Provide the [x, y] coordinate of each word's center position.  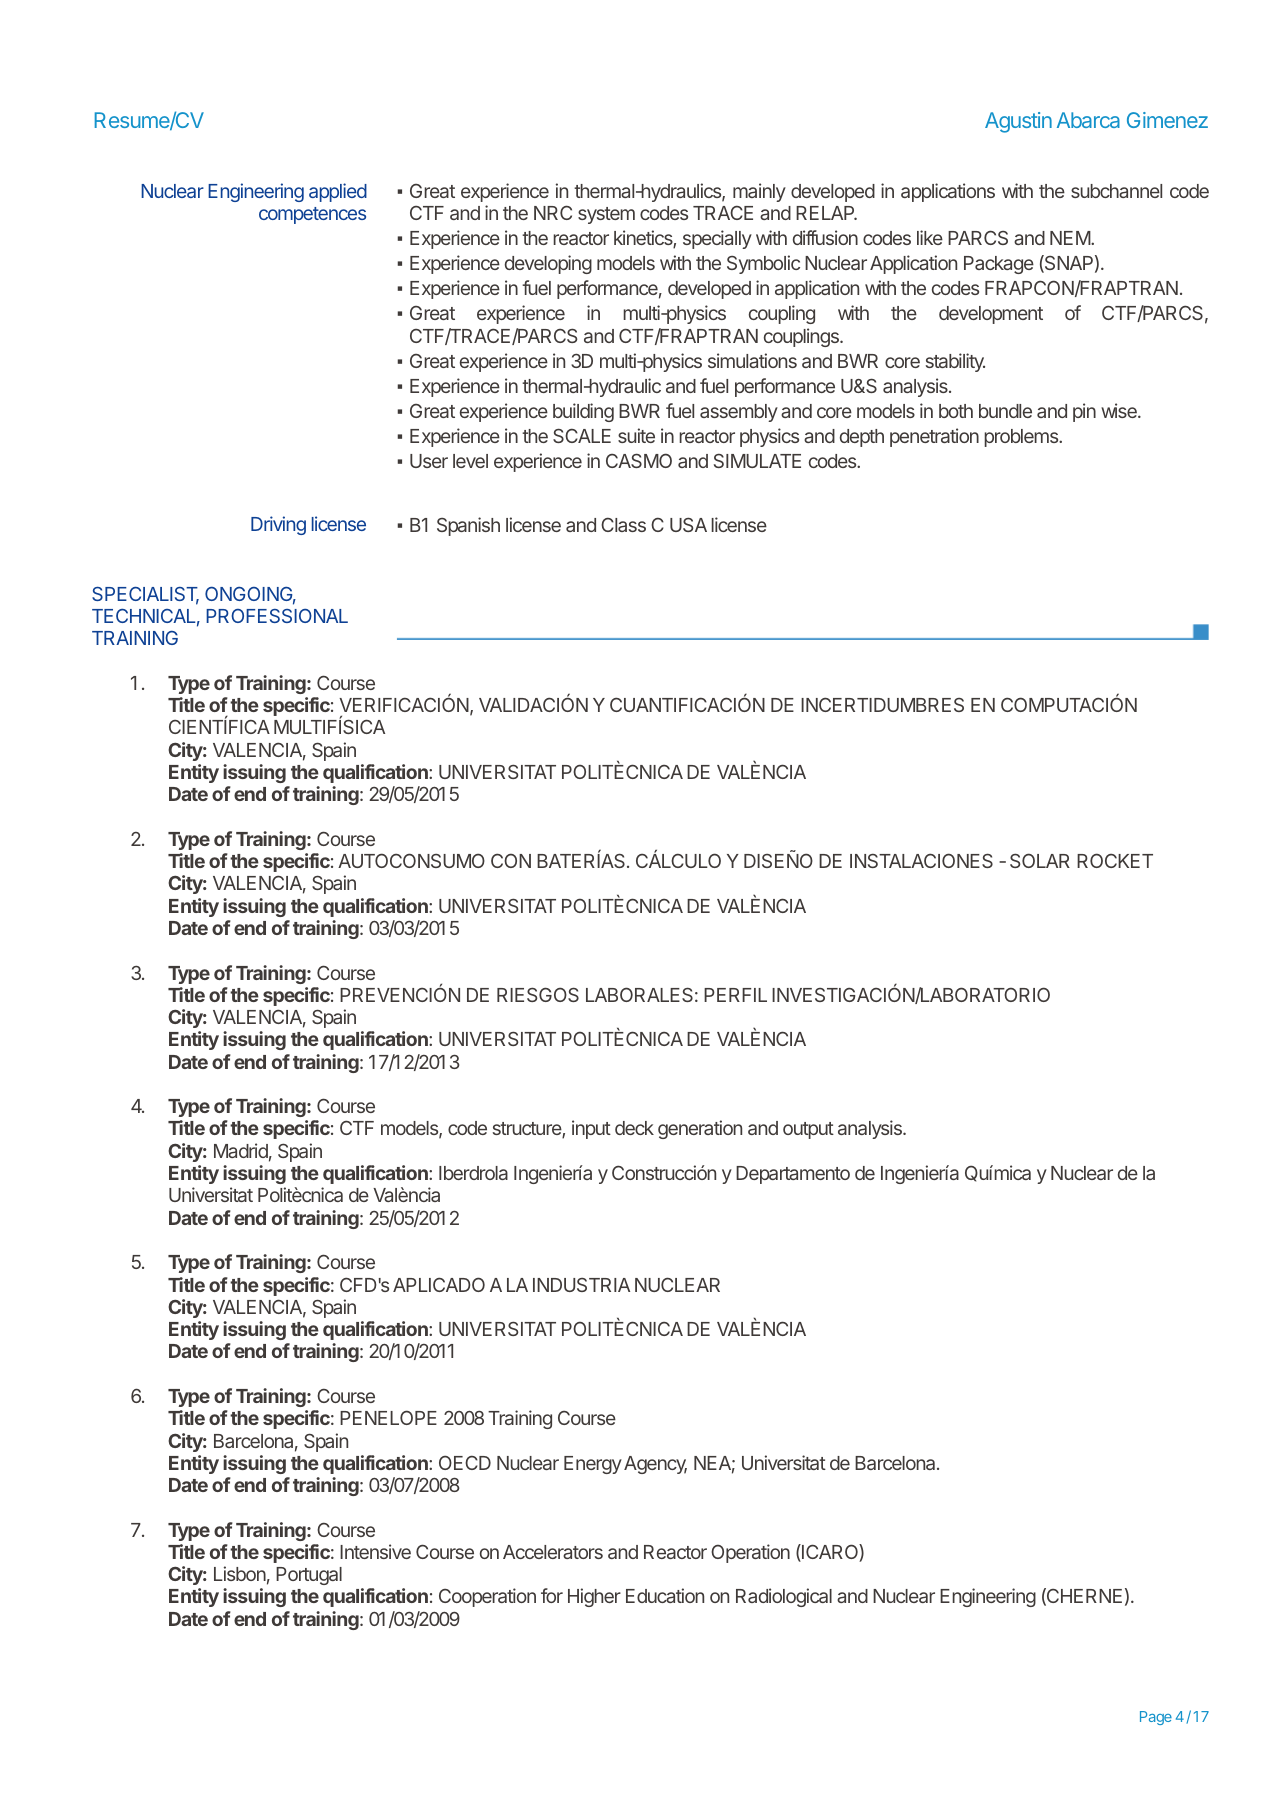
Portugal [309, 1576]
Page [1156, 1718]
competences [312, 215]
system [606, 215]
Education [665, 1595]
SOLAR [1040, 860]
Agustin [1018, 122]
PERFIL [735, 995]
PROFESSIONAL [277, 616]
